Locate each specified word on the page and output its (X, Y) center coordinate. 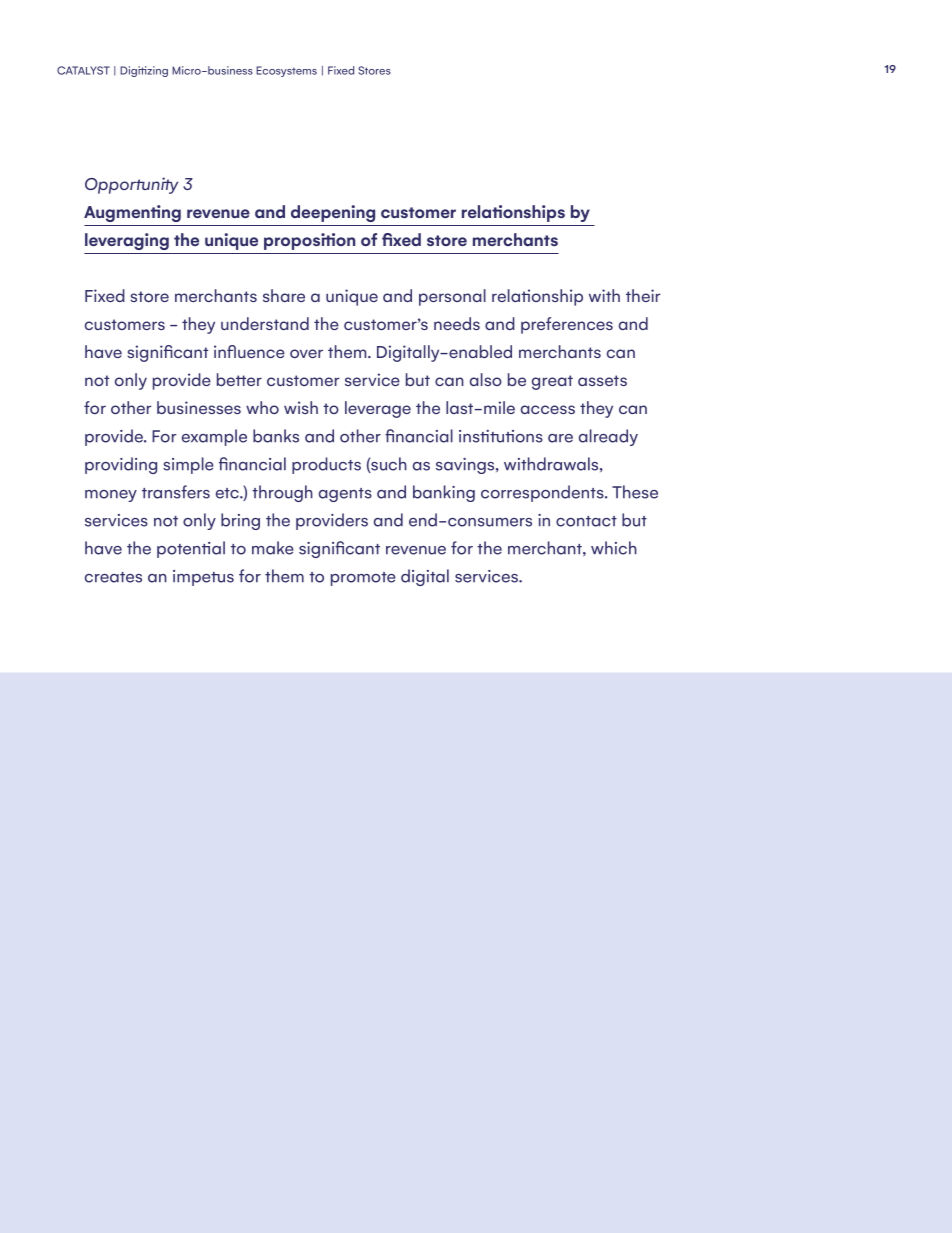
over (306, 353)
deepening (333, 213)
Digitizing (144, 71)
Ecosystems (286, 71)
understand (265, 323)
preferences (567, 325)
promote (363, 579)
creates (113, 577)
